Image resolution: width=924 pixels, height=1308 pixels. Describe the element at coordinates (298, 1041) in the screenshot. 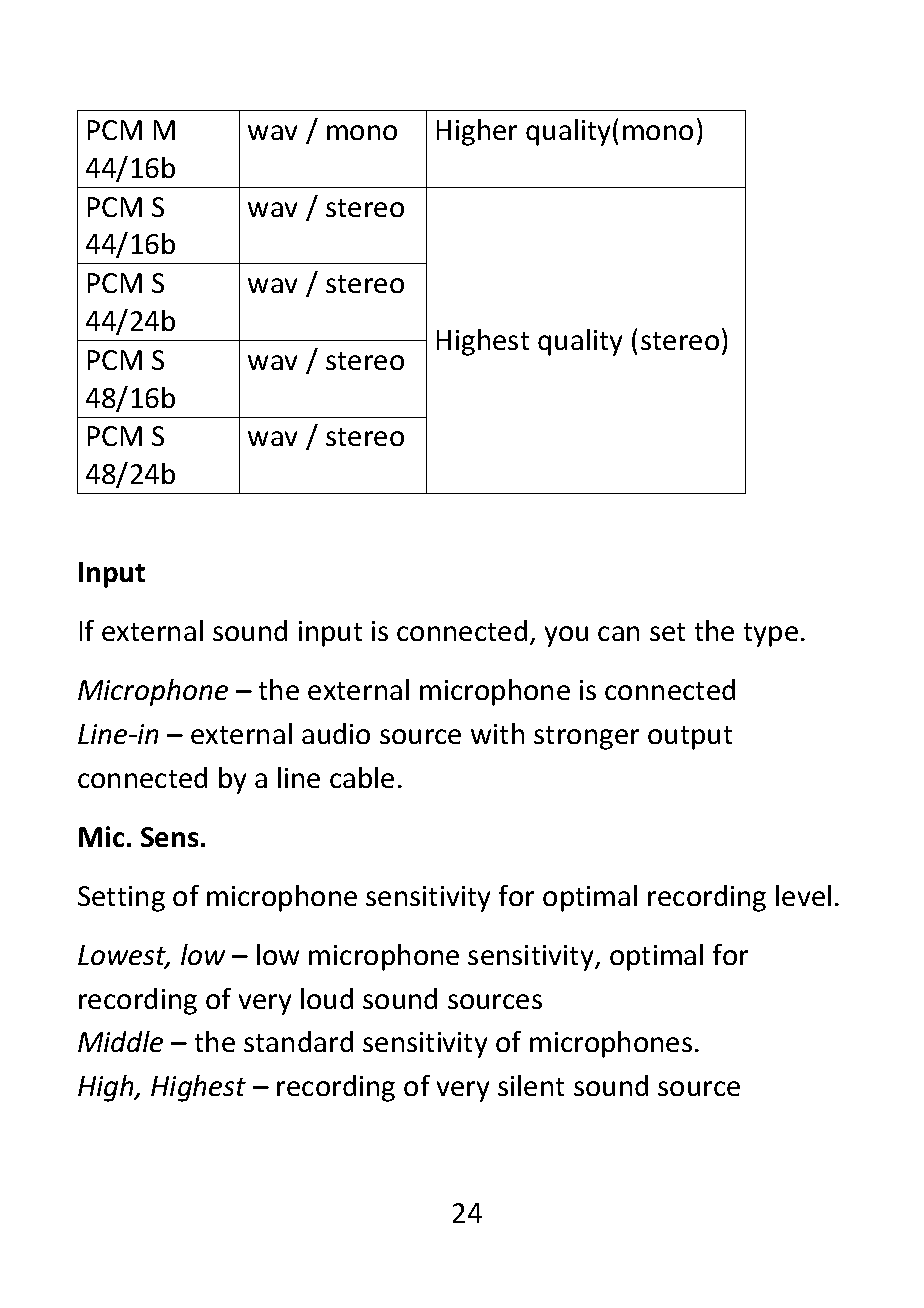

I see `standard` at that location.
